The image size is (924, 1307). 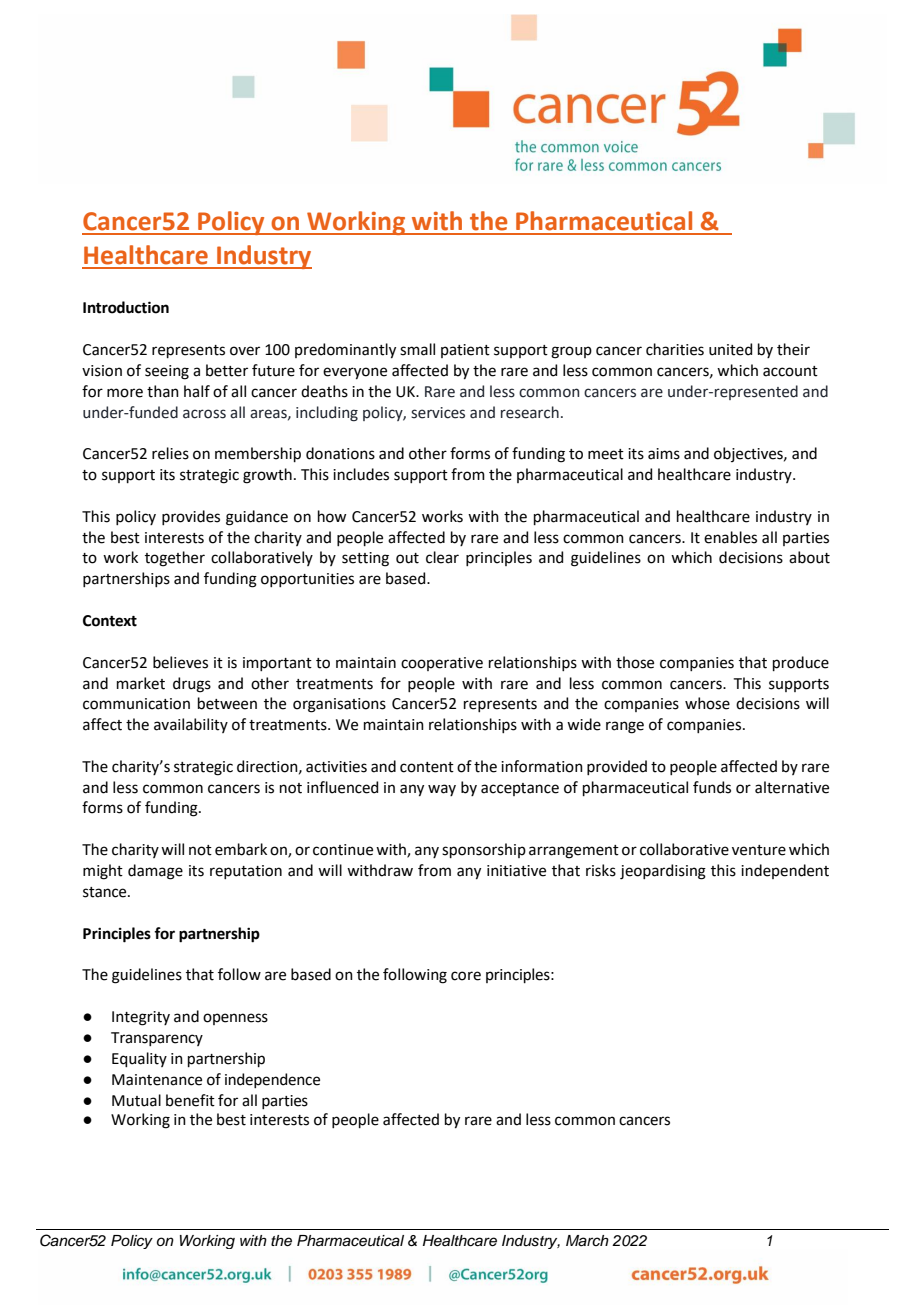 I want to click on seeing, so click(x=167, y=372).
